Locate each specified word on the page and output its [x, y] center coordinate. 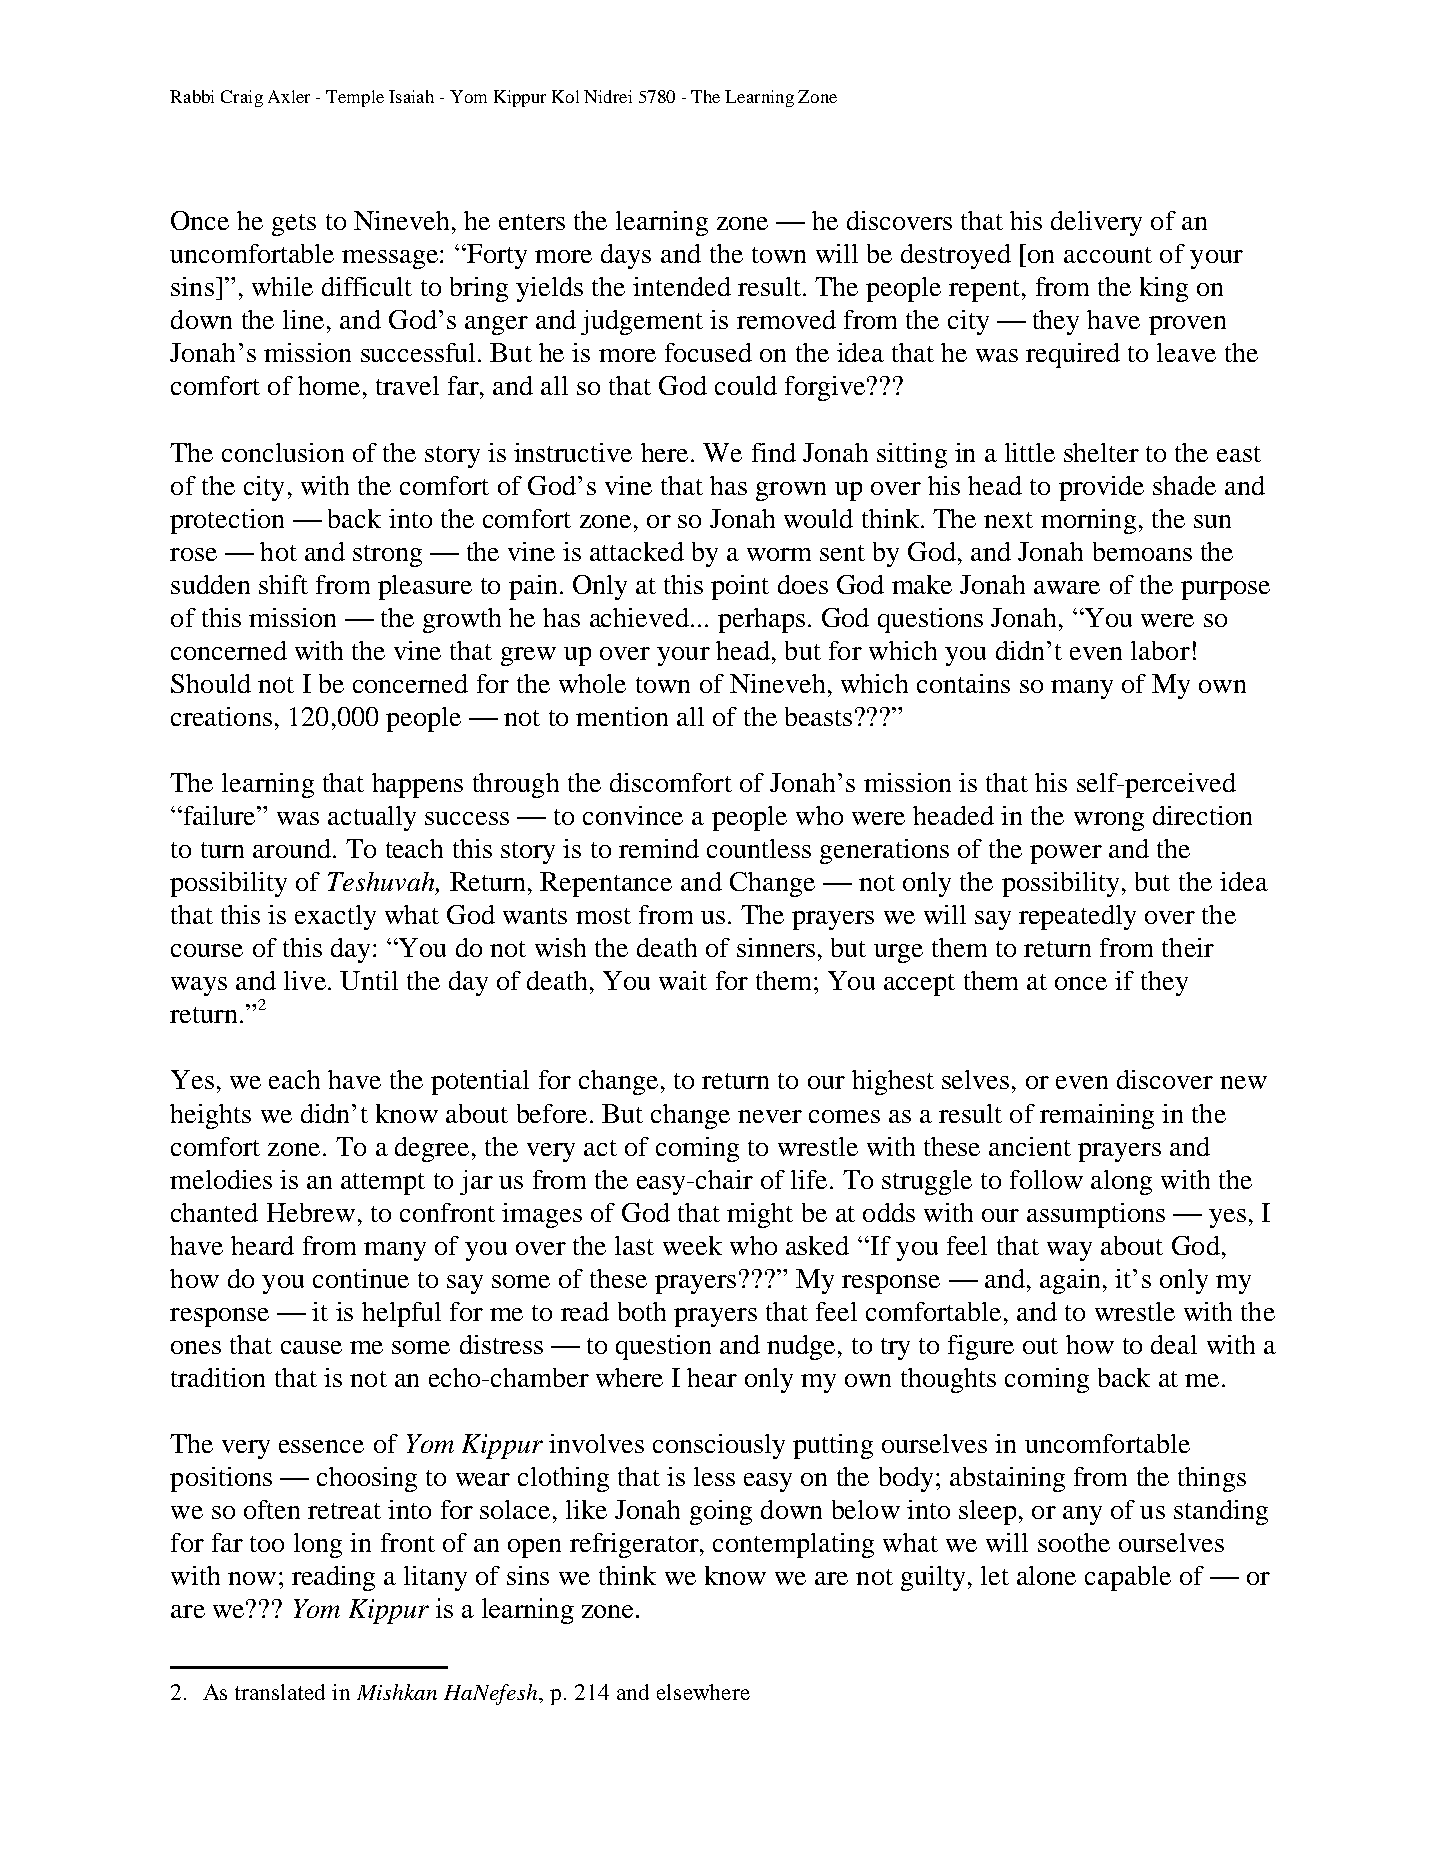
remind [659, 848]
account [1108, 255]
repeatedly [1077, 917]
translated [280, 1692]
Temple [355, 98]
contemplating [793, 1545]
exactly [335, 917]
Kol [565, 96]
